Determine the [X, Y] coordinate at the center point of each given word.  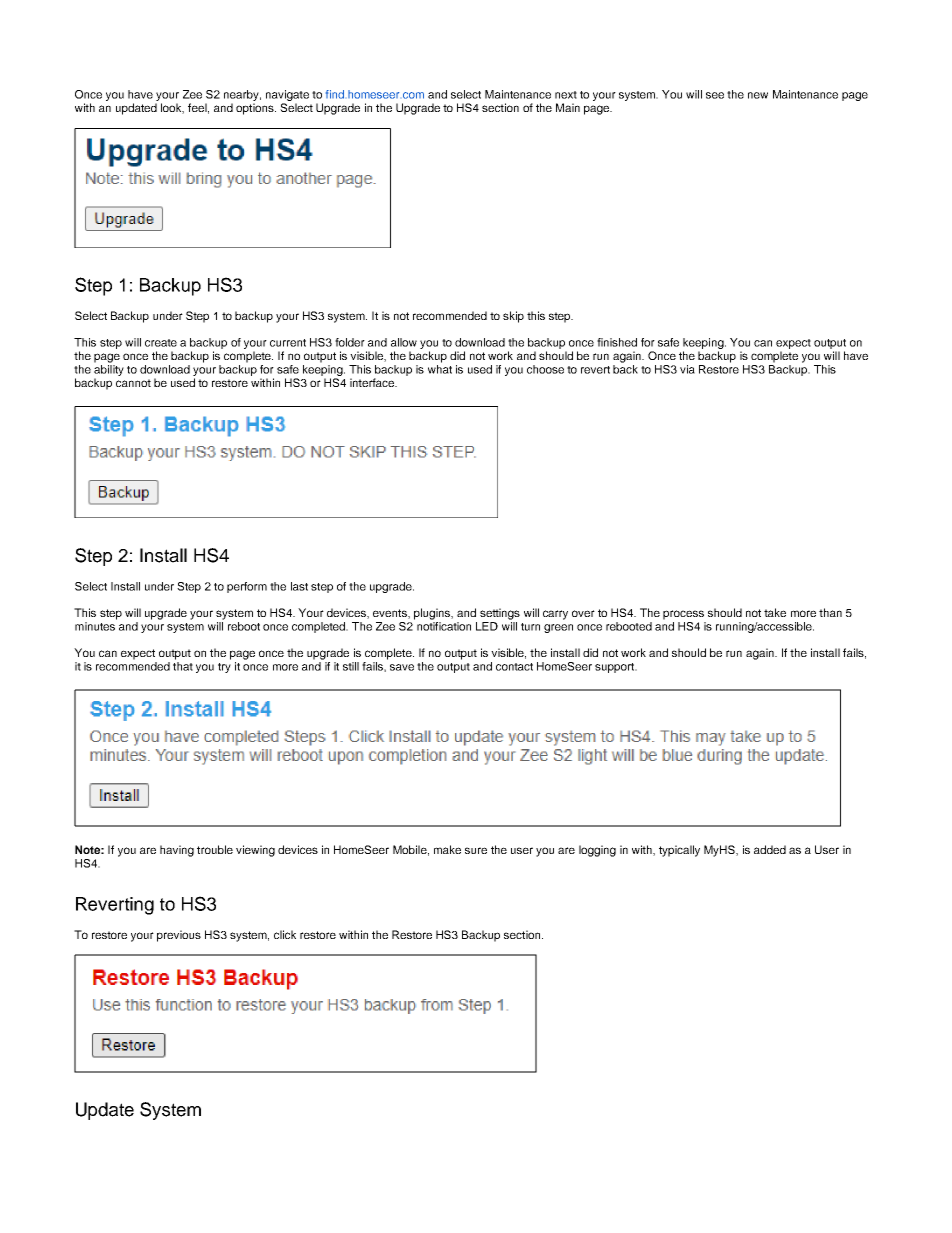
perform [247, 587]
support [615, 668]
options [256, 109]
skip [513, 317]
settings [500, 614]
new [758, 95]
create [161, 343]
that [183, 666]
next [566, 95]
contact [514, 667]
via [687, 369]
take [775, 612]
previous [179, 936]
